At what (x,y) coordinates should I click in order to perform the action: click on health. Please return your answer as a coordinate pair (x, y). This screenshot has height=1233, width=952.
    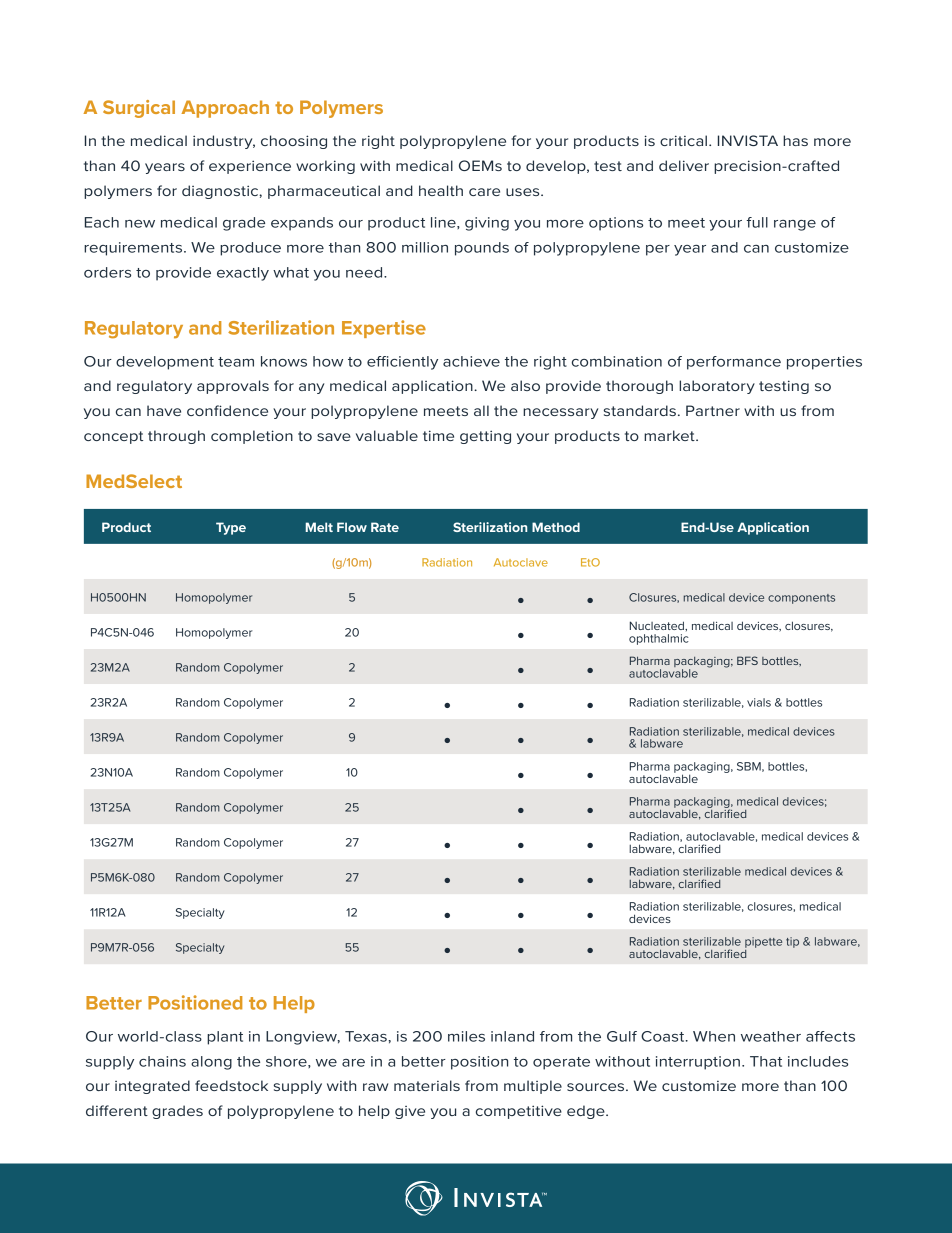
    Looking at the image, I should click on (441, 190).
